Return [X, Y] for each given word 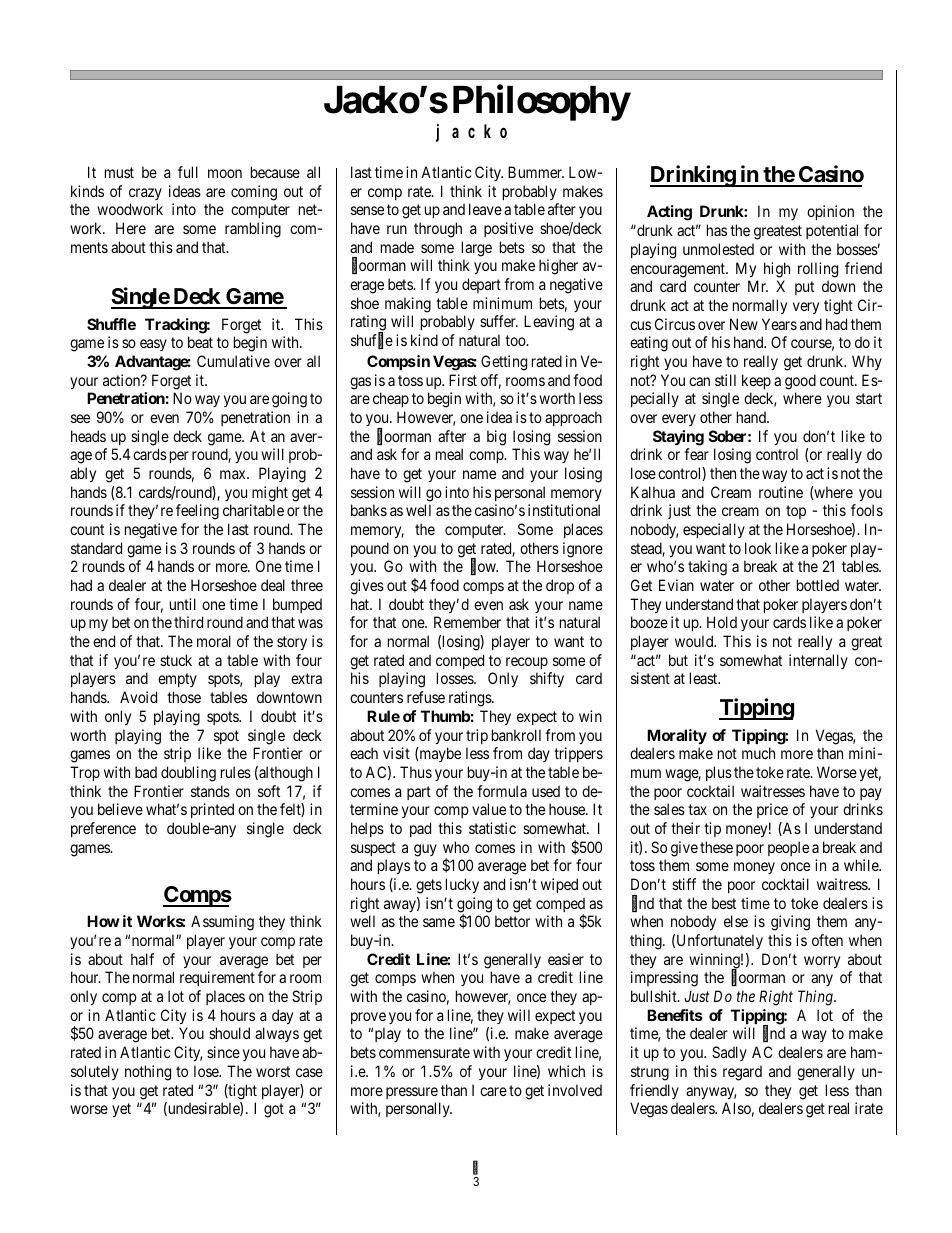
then [723, 473]
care [493, 1091]
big [496, 438]
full [188, 172]
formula [502, 791]
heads [88, 436]
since [223, 1052]
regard [742, 1073]
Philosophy [541, 103]
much [758, 753]
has [717, 230]
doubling [188, 774]
